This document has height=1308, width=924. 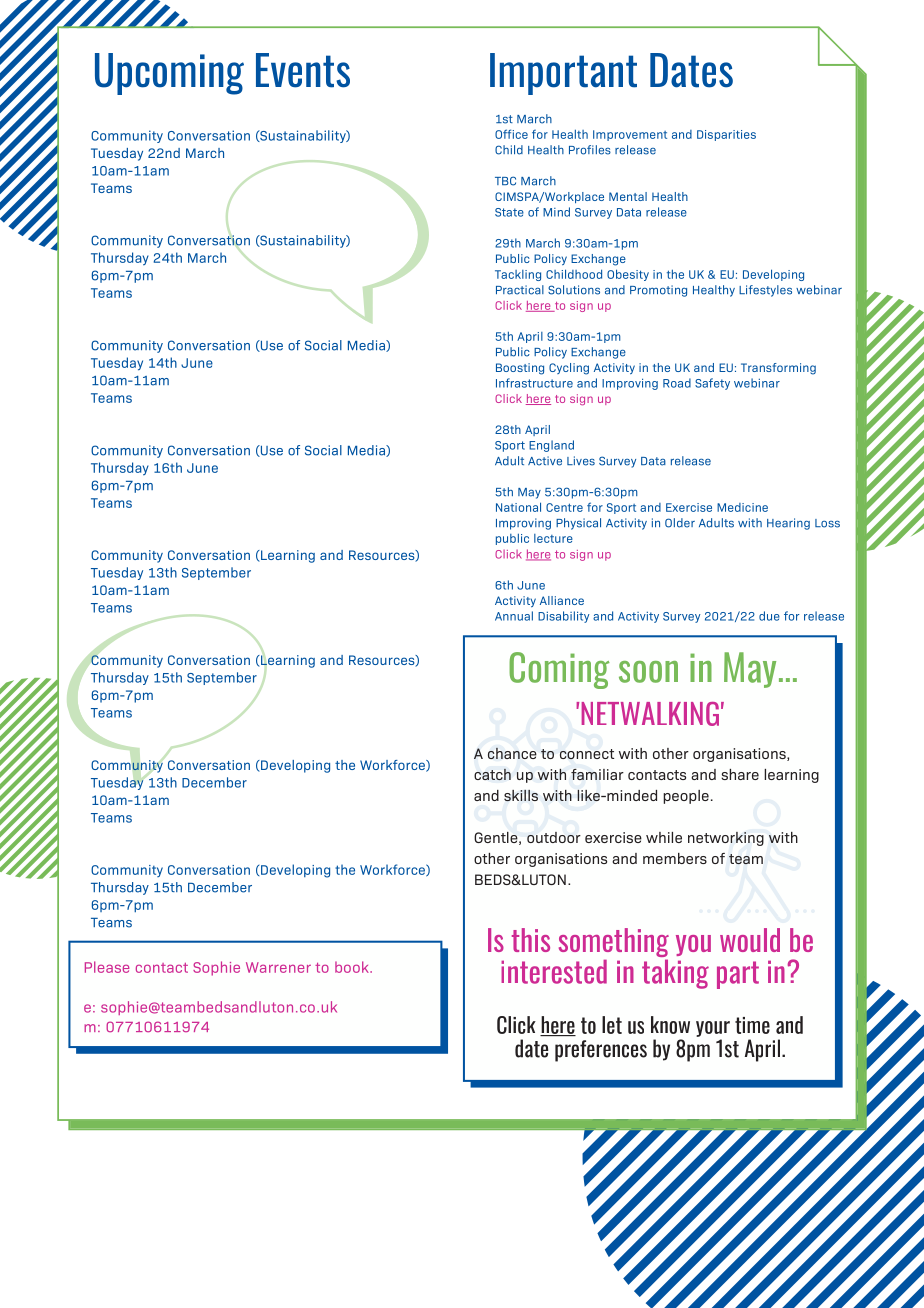 I want to click on Annual, so click(x=514, y=616).
